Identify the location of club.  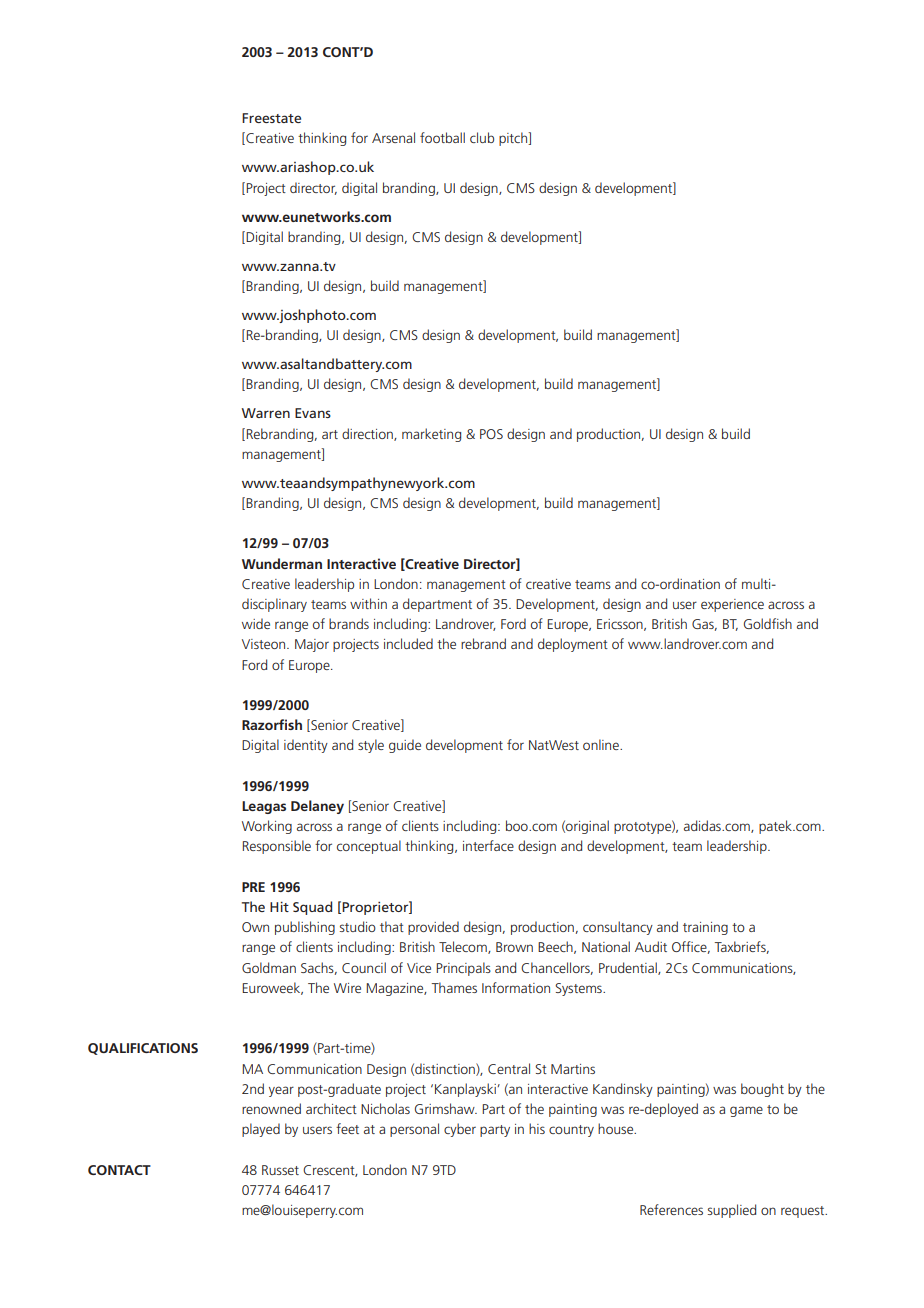
(482, 137).
